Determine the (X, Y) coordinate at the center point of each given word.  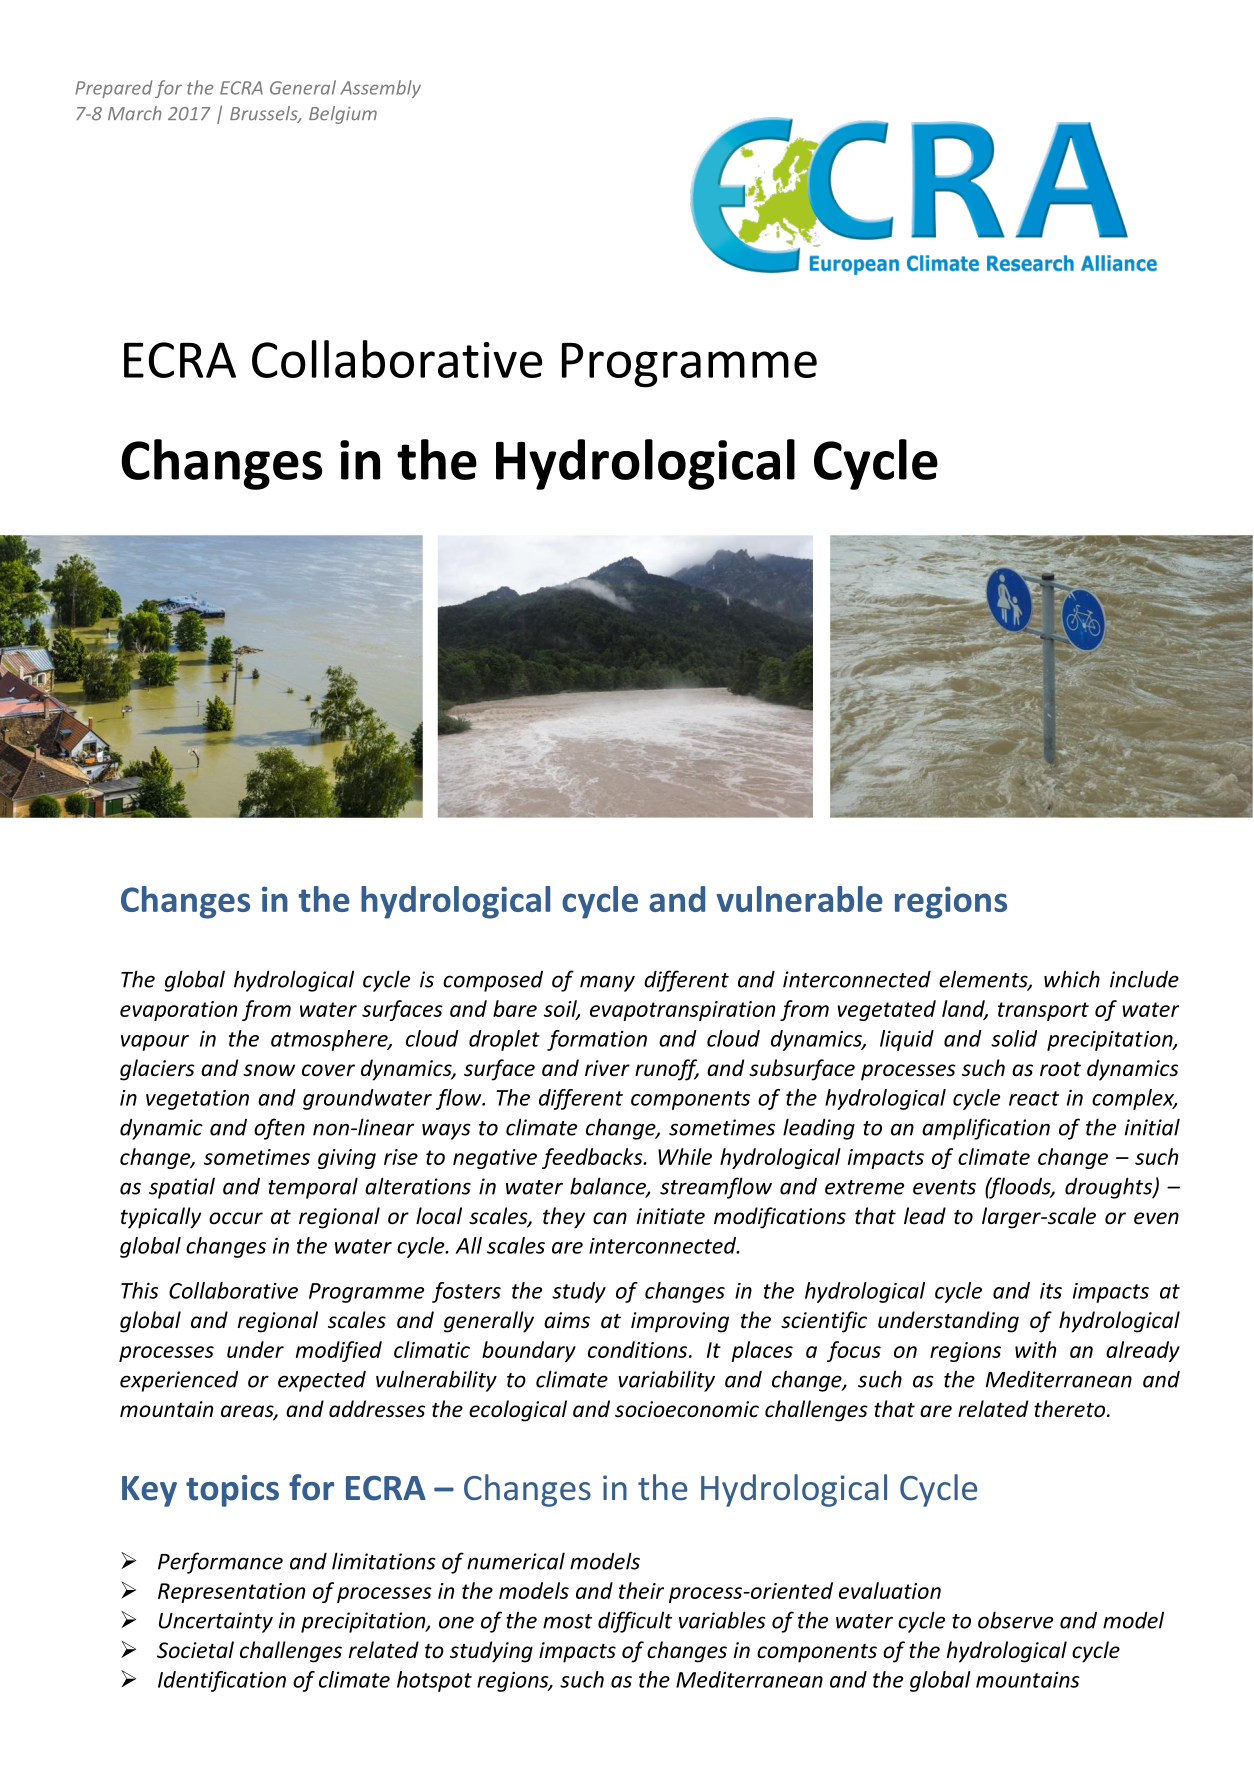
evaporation (178, 1011)
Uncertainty (216, 1622)
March (134, 113)
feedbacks (593, 1158)
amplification (986, 1129)
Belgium (343, 115)
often (279, 1129)
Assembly (380, 89)
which (1072, 979)
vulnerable (800, 899)
